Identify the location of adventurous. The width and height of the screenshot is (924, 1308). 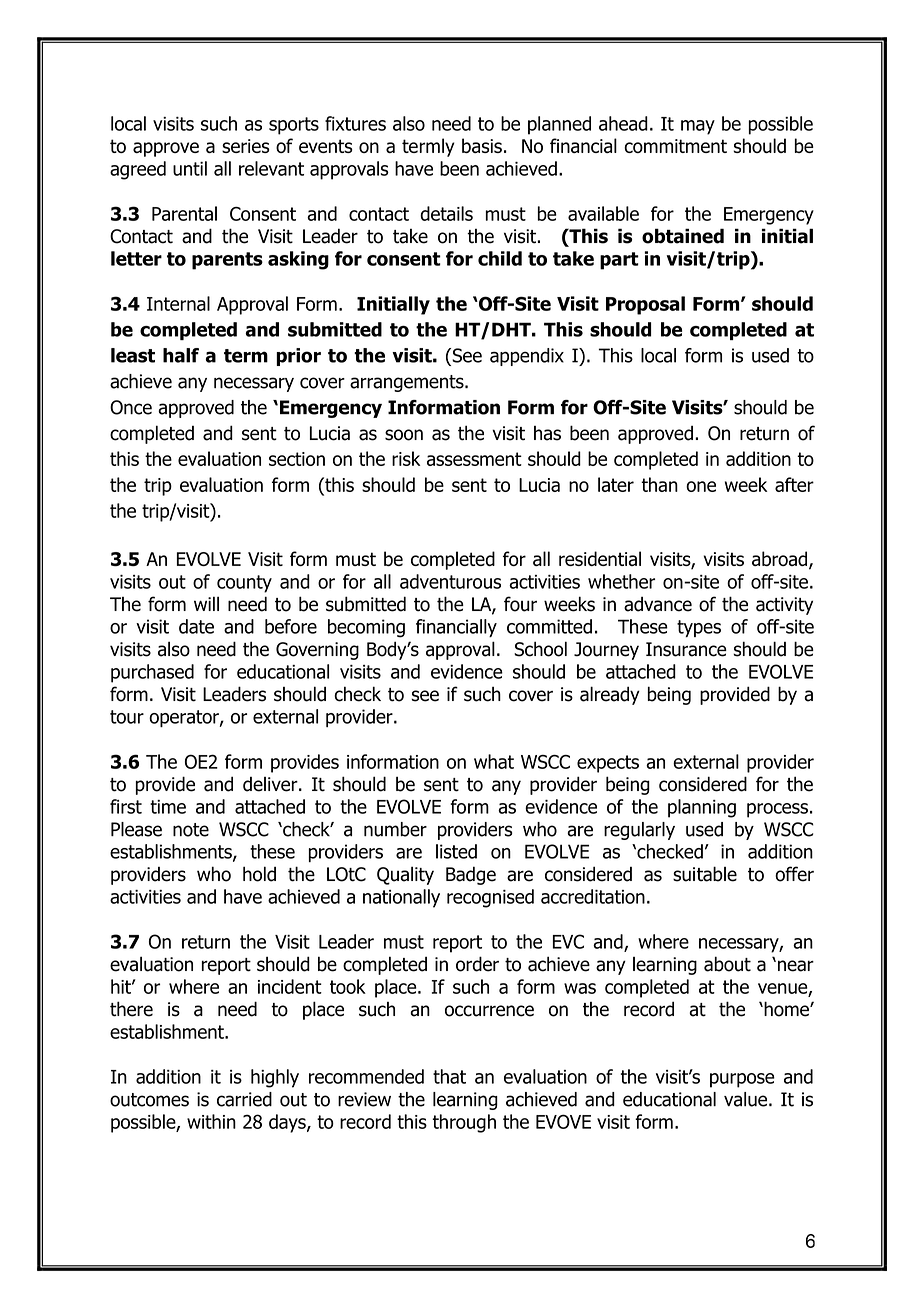
(450, 581).
